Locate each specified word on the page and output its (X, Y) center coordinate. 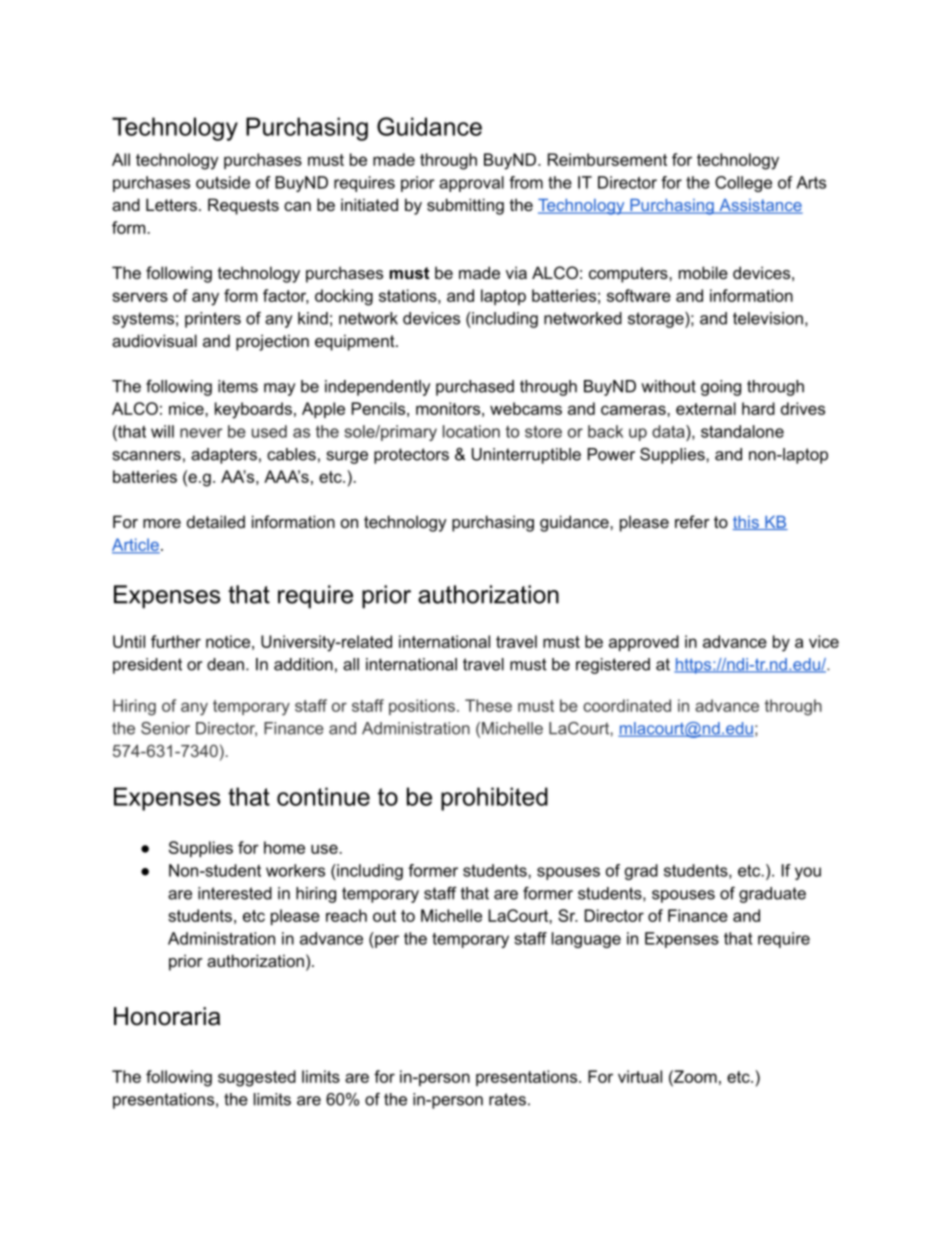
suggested (257, 1078)
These (488, 705)
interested (235, 893)
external (706, 408)
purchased (475, 388)
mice (187, 408)
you (808, 873)
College (743, 184)
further (176, 641)
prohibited (494, 799)
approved (644, 643)
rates (507, 1099)
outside (223, 182)
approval (471, 184)
